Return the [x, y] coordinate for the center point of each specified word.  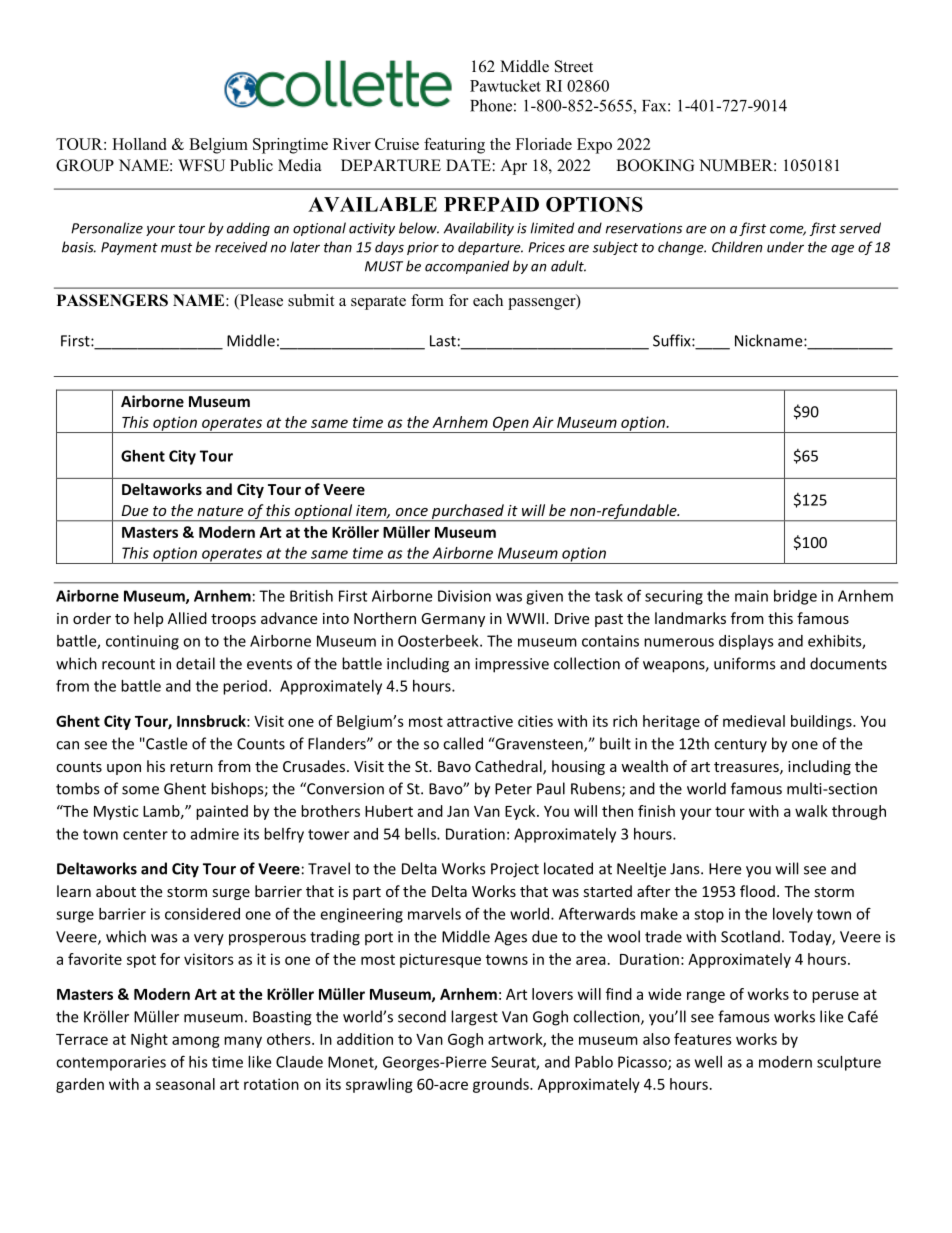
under [785, 247]
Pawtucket [505, 85]
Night [149, 1040]
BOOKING [655, 165]
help [148, 619]
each [488, 300]
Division [464, 596]
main [751, 596]
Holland [139, 144]
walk [811, 811]
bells [421, 834]
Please [260, 301]
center [145, 834]
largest [474, 1018]
